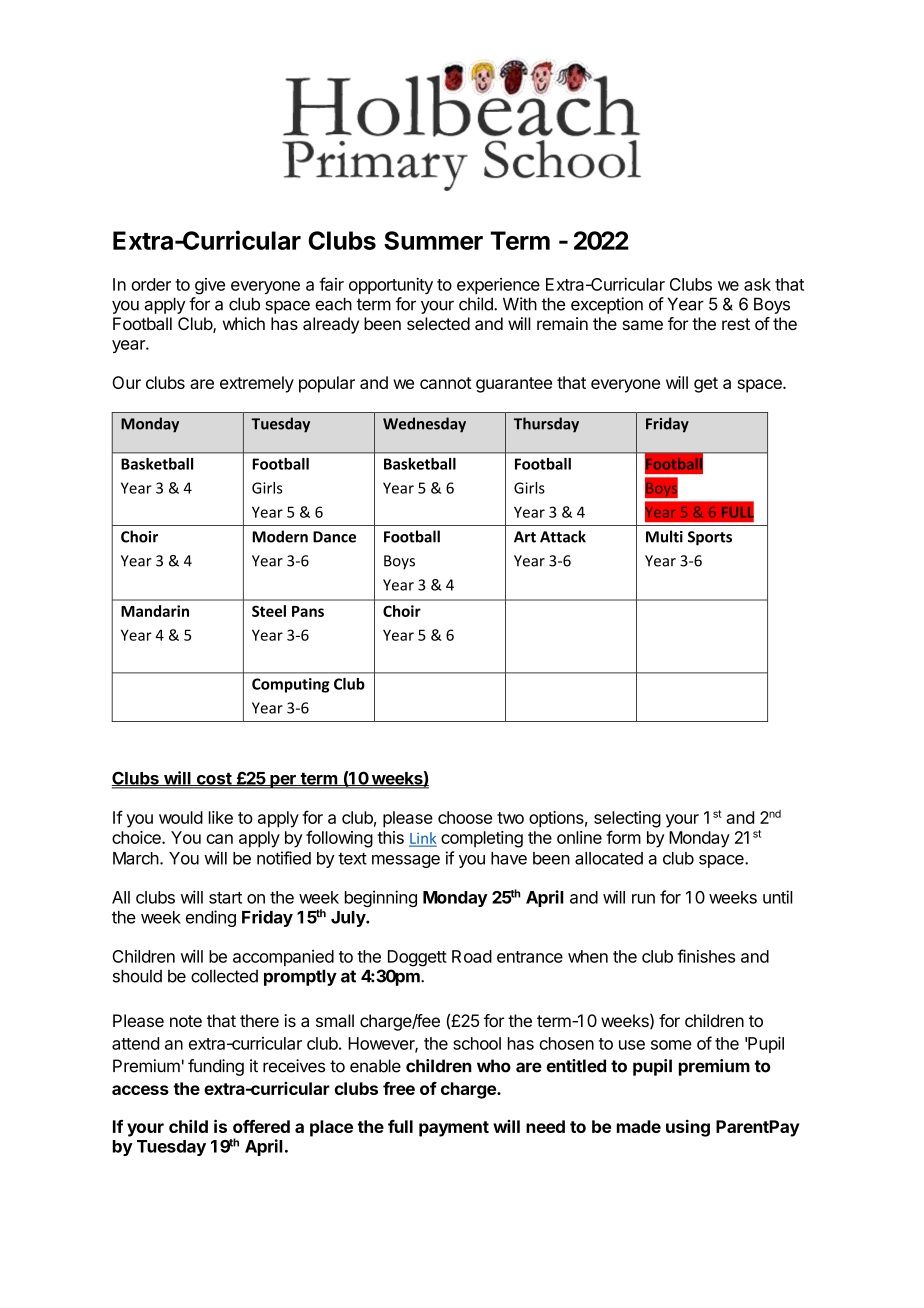 Image resolution: width=924 pixels, height=1308 pixels. Describe the element at coordinates (454, 1129) in the screenshot. I see `payment` at that location.
